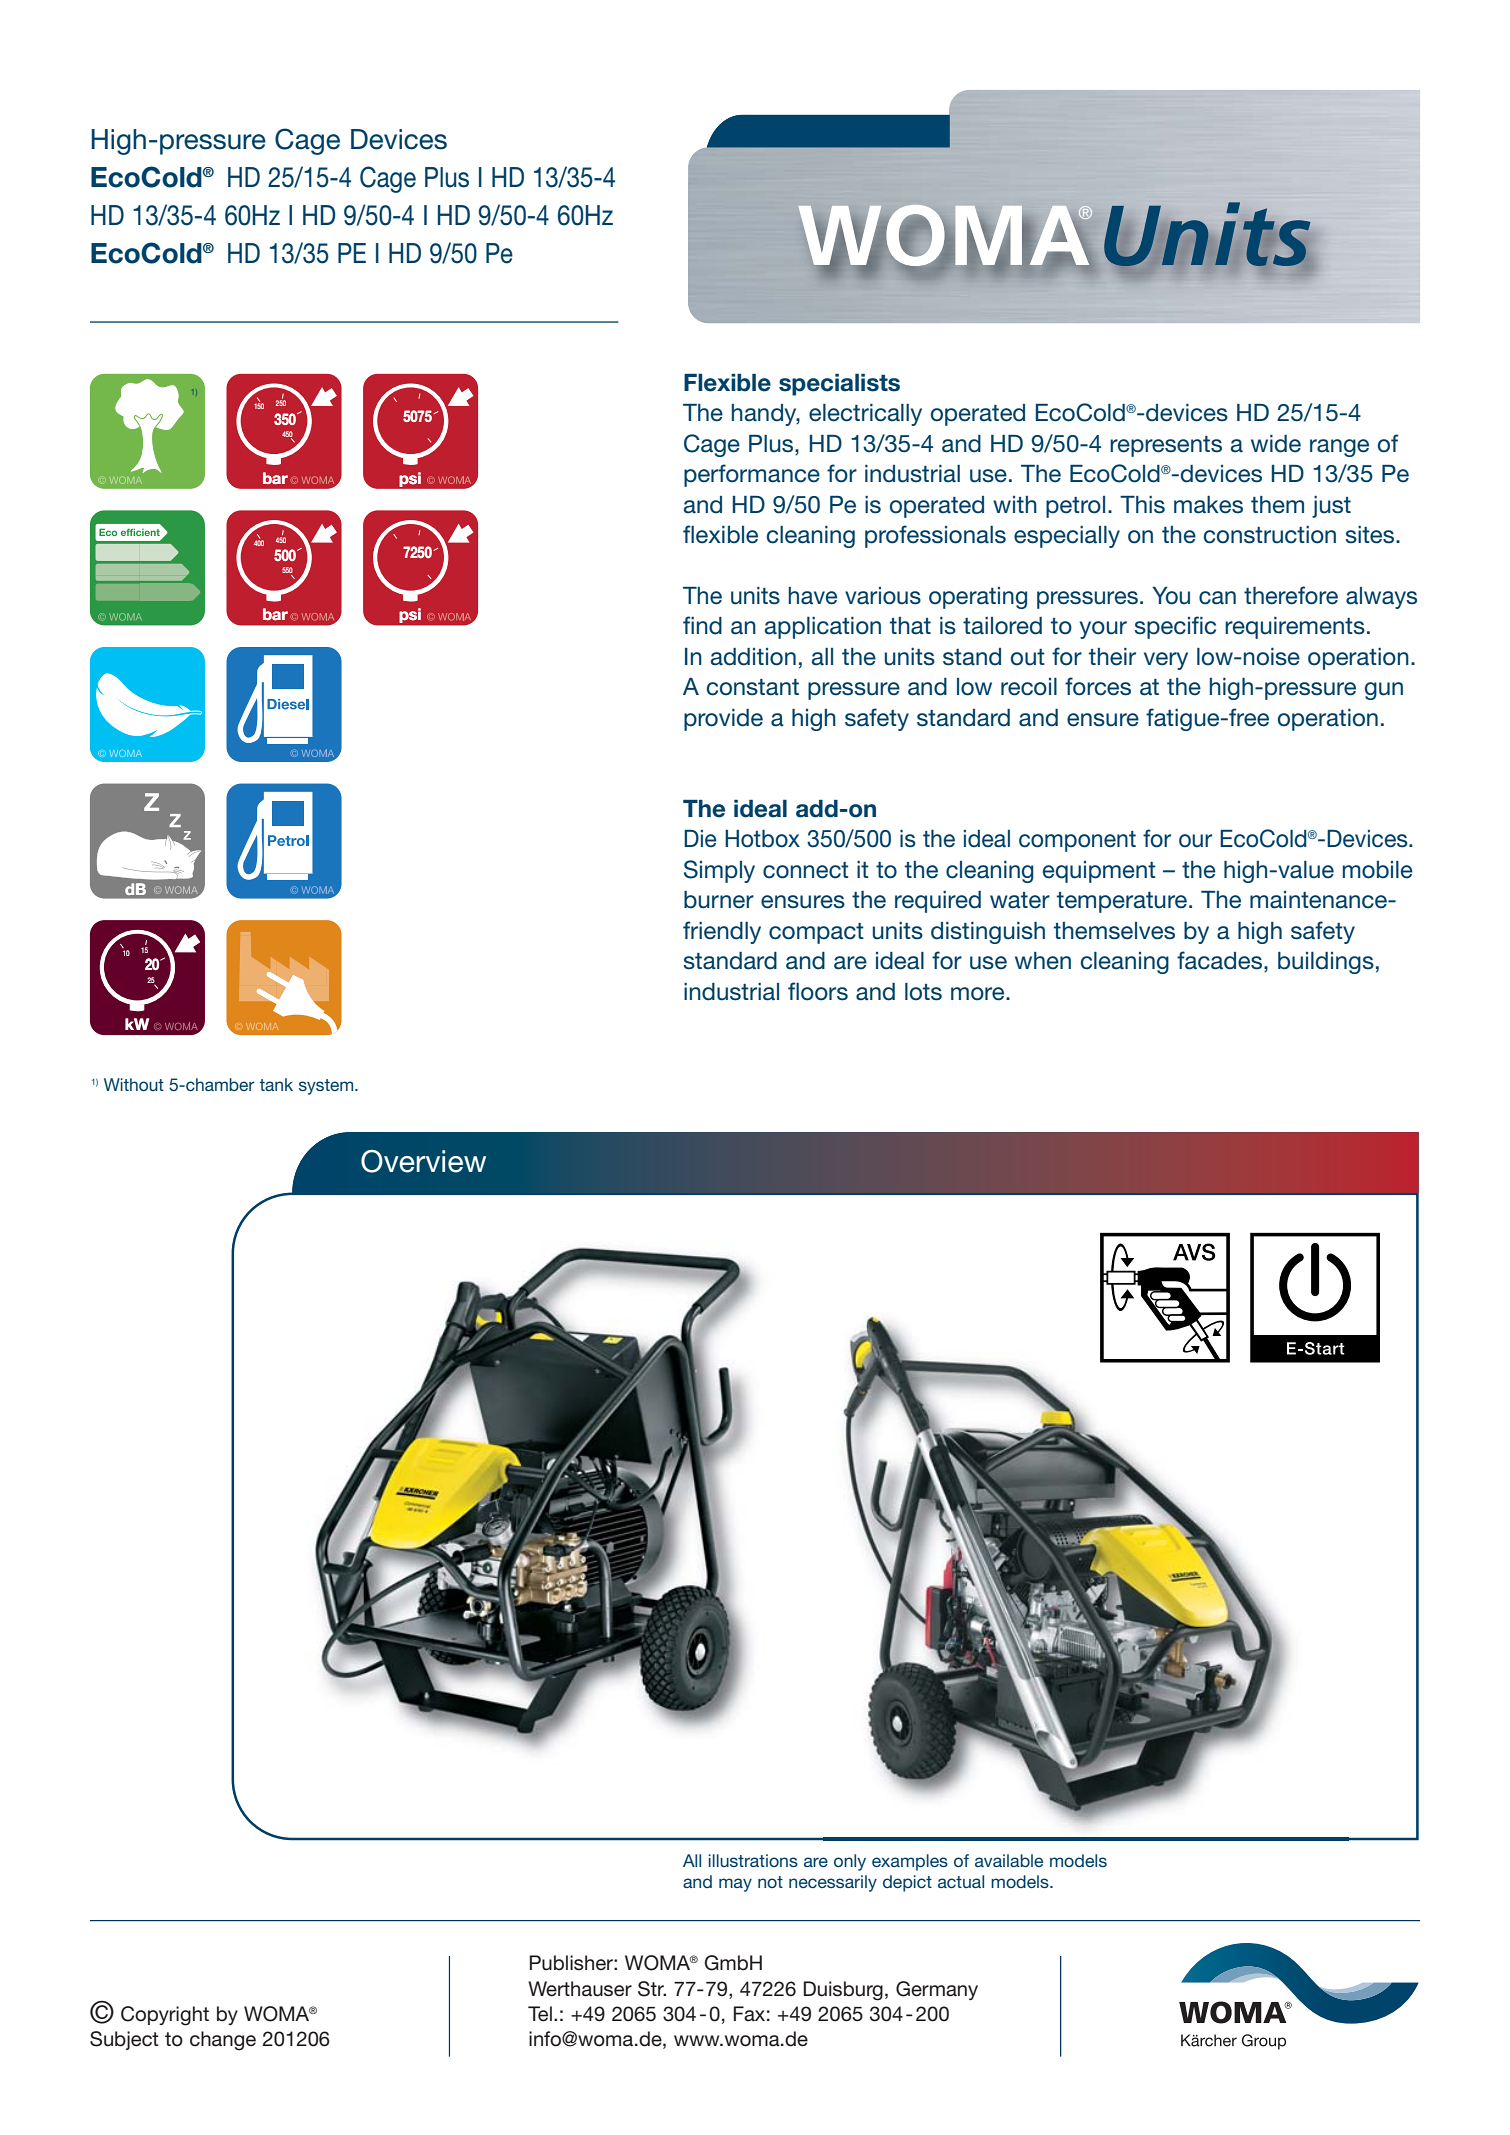 This document has width=1510, height=2135. What do you see at coordinates (1099, 872) in the document?
I see `equipment` at bounding box center [1099, 872].
